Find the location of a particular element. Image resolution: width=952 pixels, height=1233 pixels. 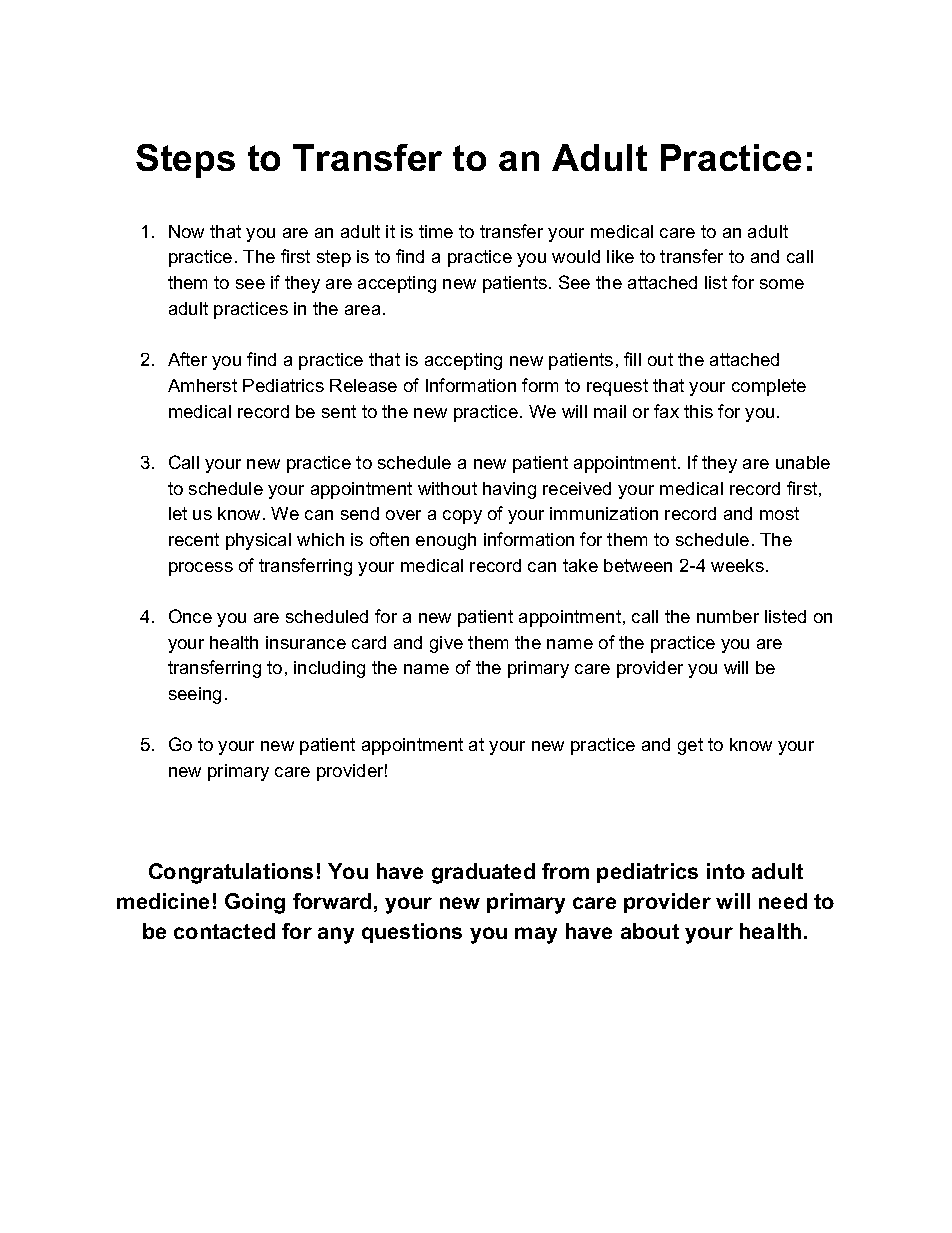

most is located at coordinates (779, 513).
